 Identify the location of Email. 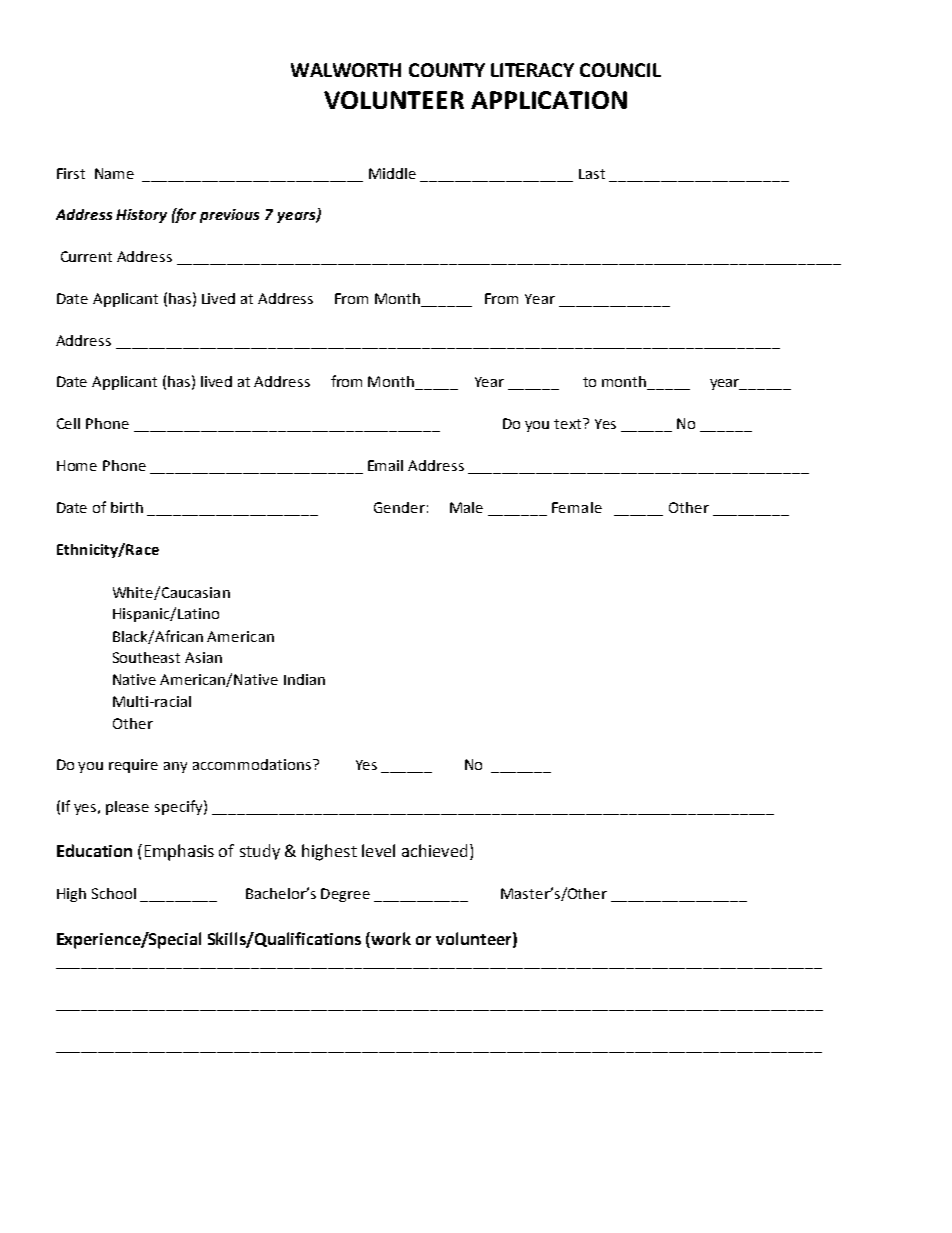
(385, 465).
